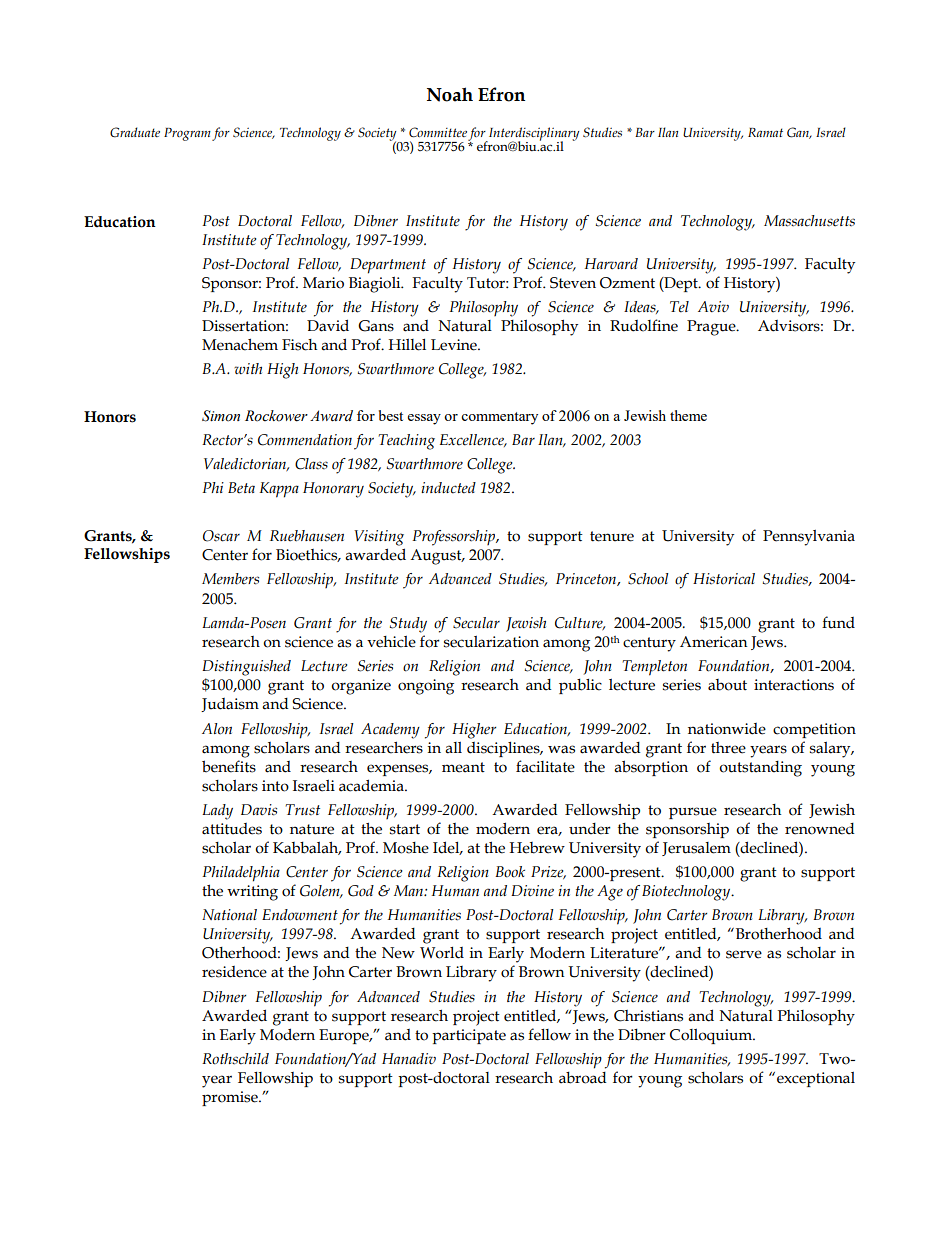  What do you see at coordinates (235, 1059) in the page?
I see `Rothschild` at bounding box center [235, 1059].
